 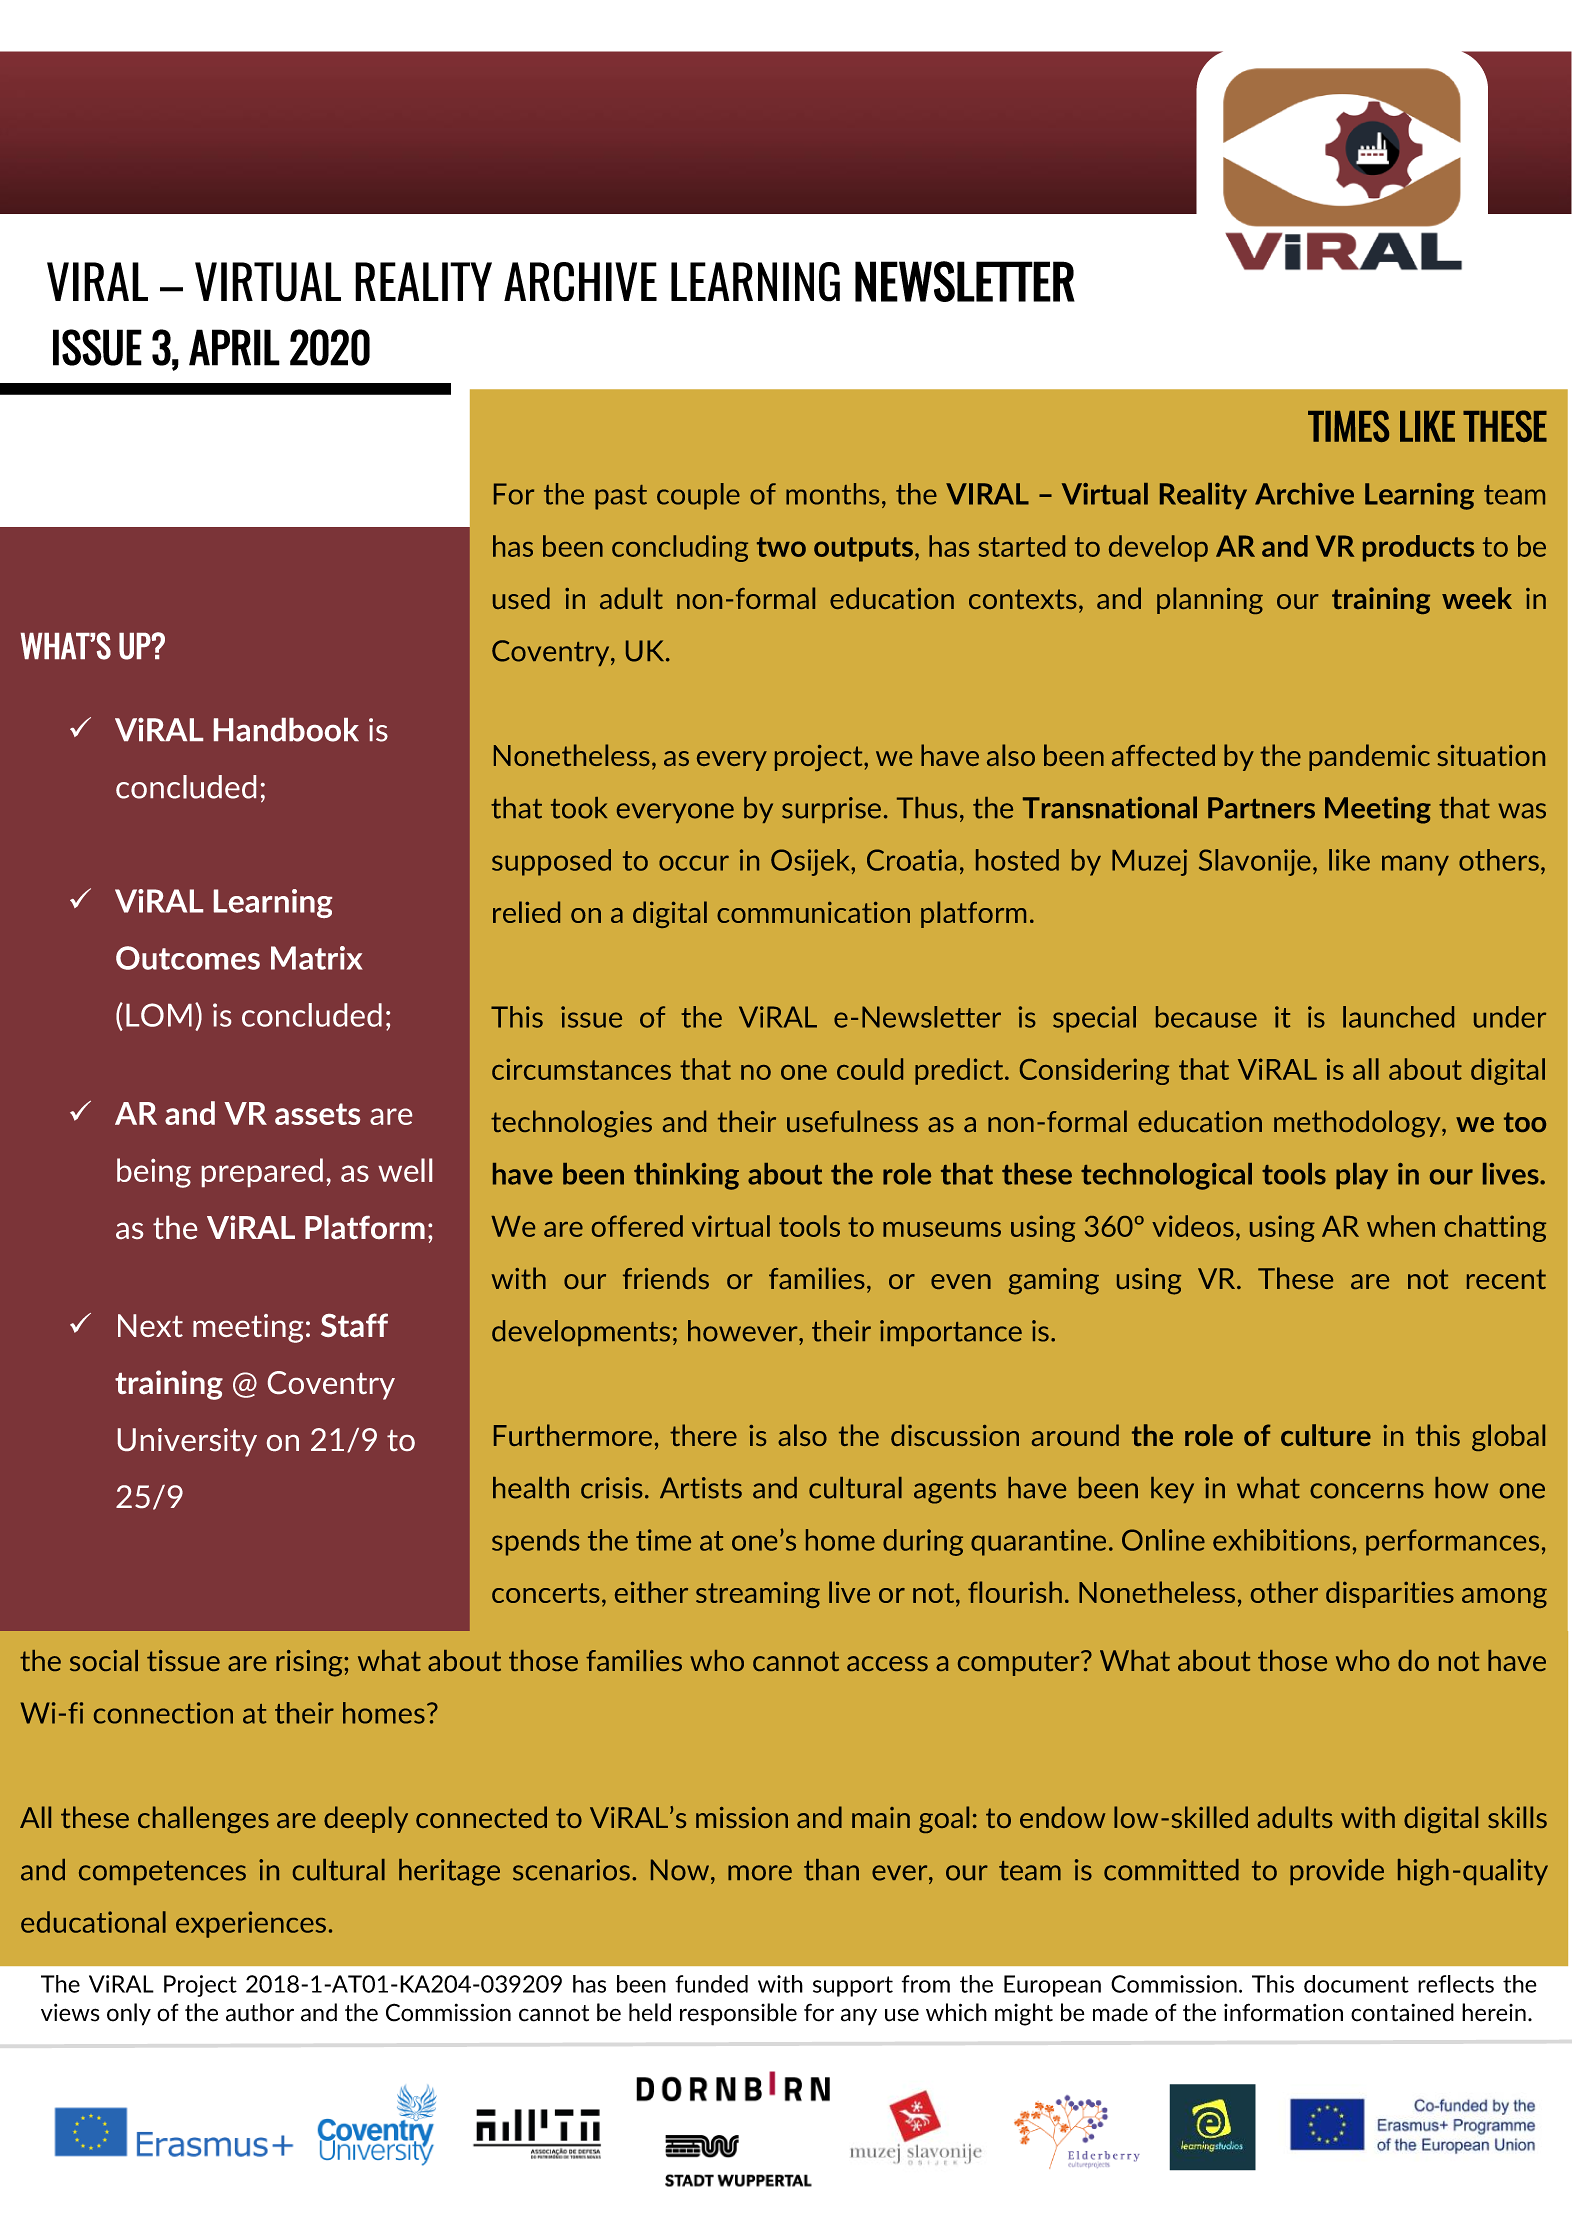 I want to click on document, so click(x=1356, y=1984).
